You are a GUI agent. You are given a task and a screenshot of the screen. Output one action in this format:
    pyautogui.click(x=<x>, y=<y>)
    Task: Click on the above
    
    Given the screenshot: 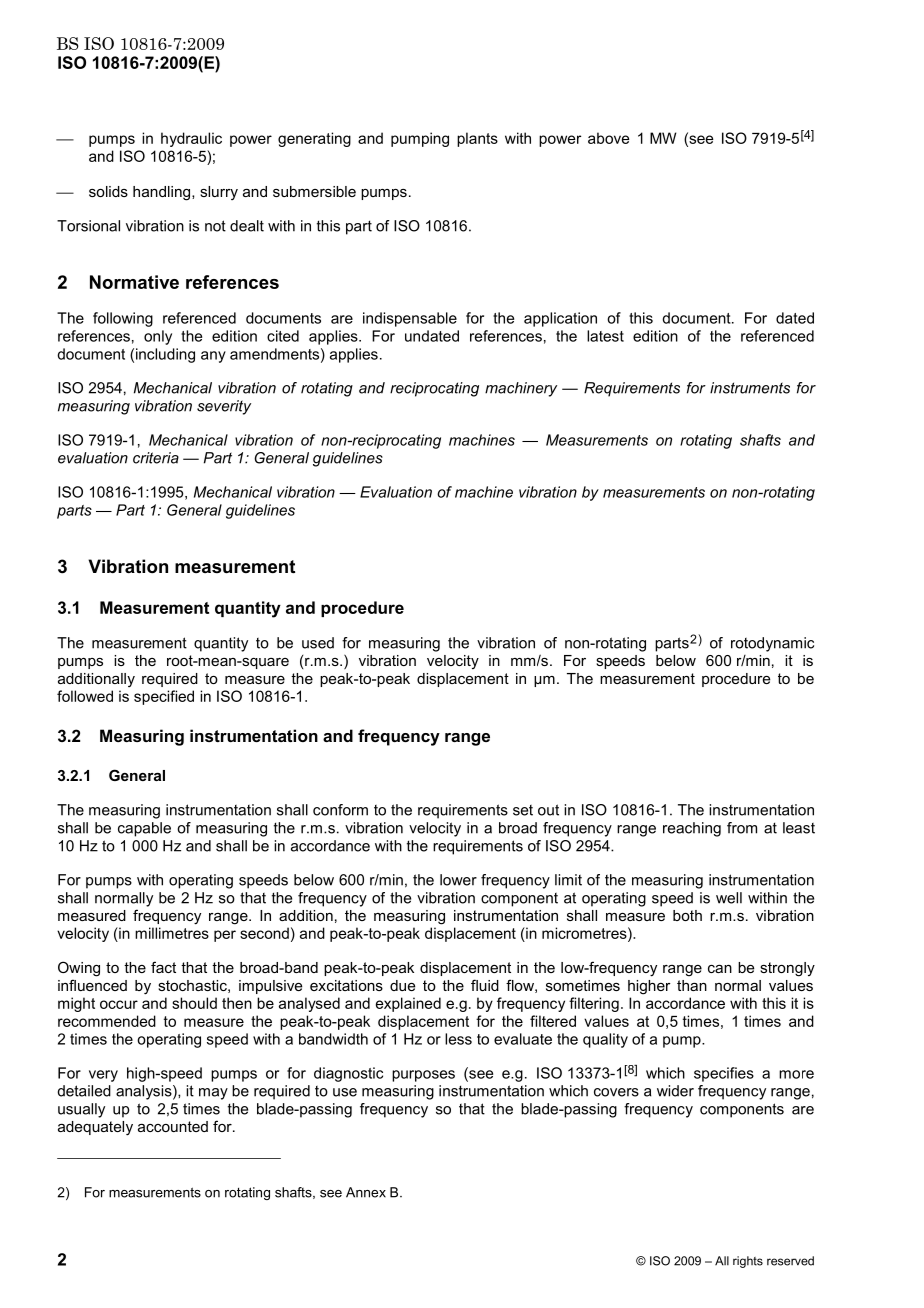 What is the action you would take?
    pyautogui.click(x=609, y=138)
